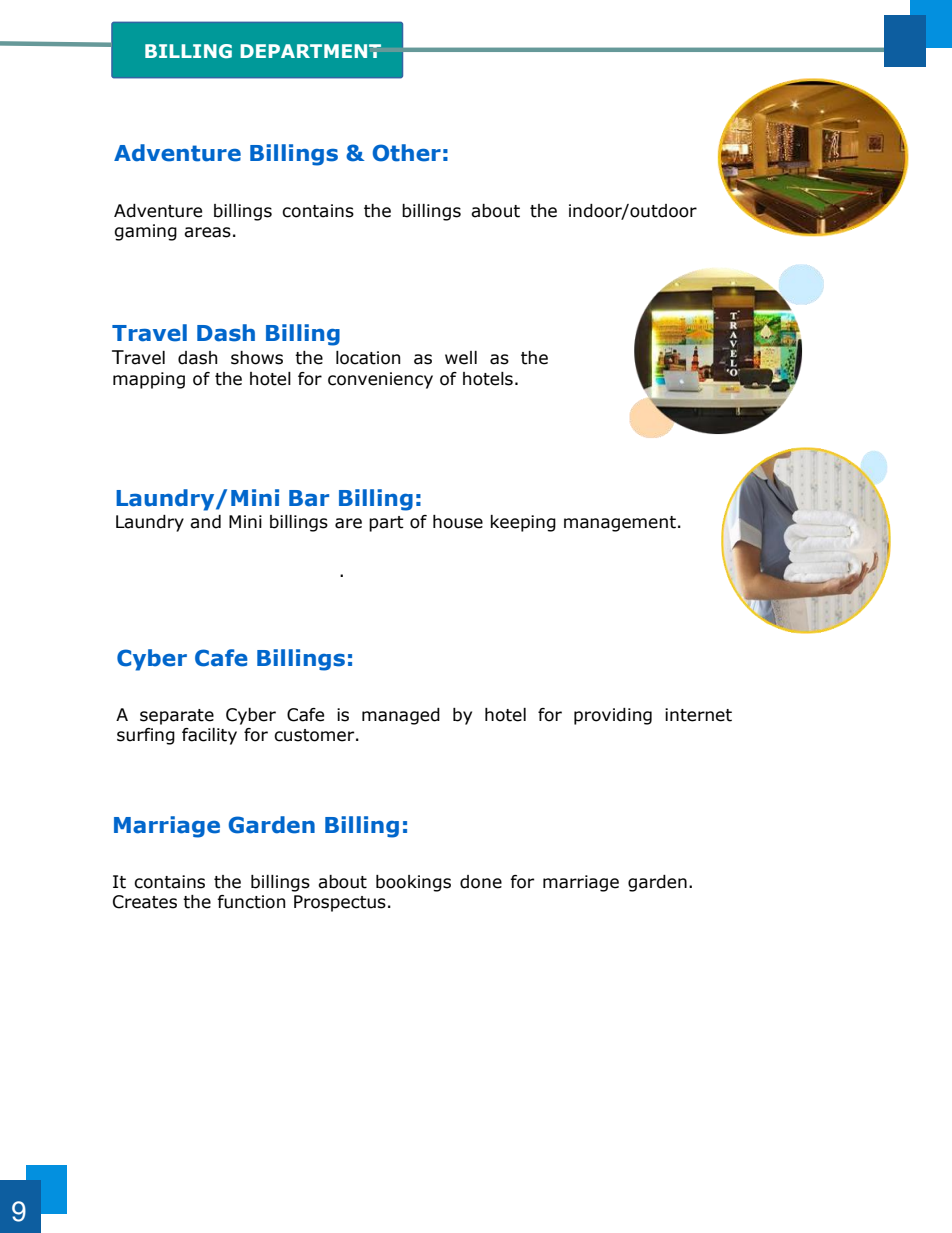 This screenshot has width=952, height=1233. What do you see at coordinates (205, 522) in the screenshot?
I see `and` at bounding box center [205, 522].
